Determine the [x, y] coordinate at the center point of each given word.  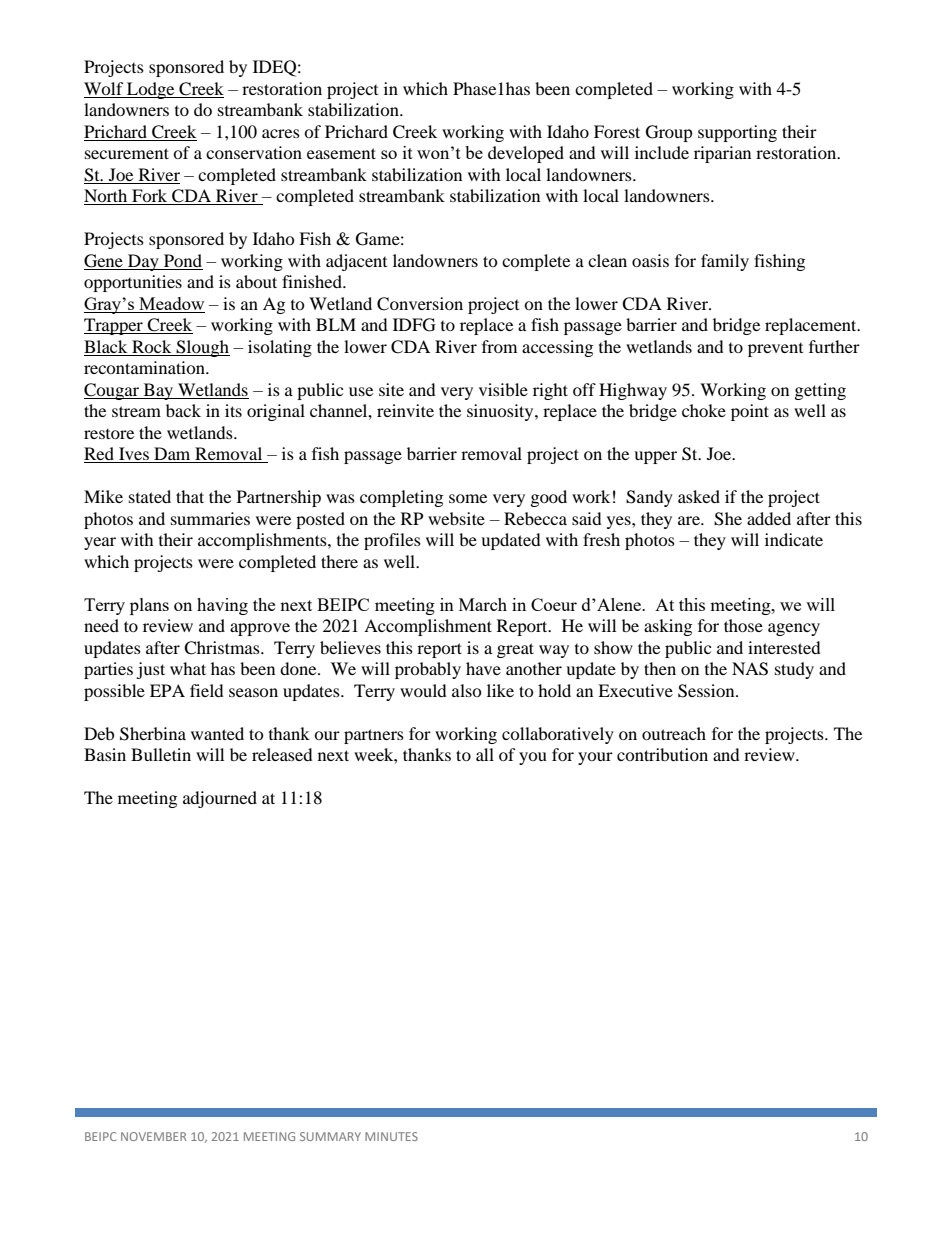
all [485, 754]
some [468, 498]
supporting [737, 133]
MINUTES [391, 1136]
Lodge [151, 90]
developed [526, 154]
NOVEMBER [153, 1136]
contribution [662, 754]
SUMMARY [330, 1136]
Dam [172, 455]
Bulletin [161, 754]
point [750, 412]
